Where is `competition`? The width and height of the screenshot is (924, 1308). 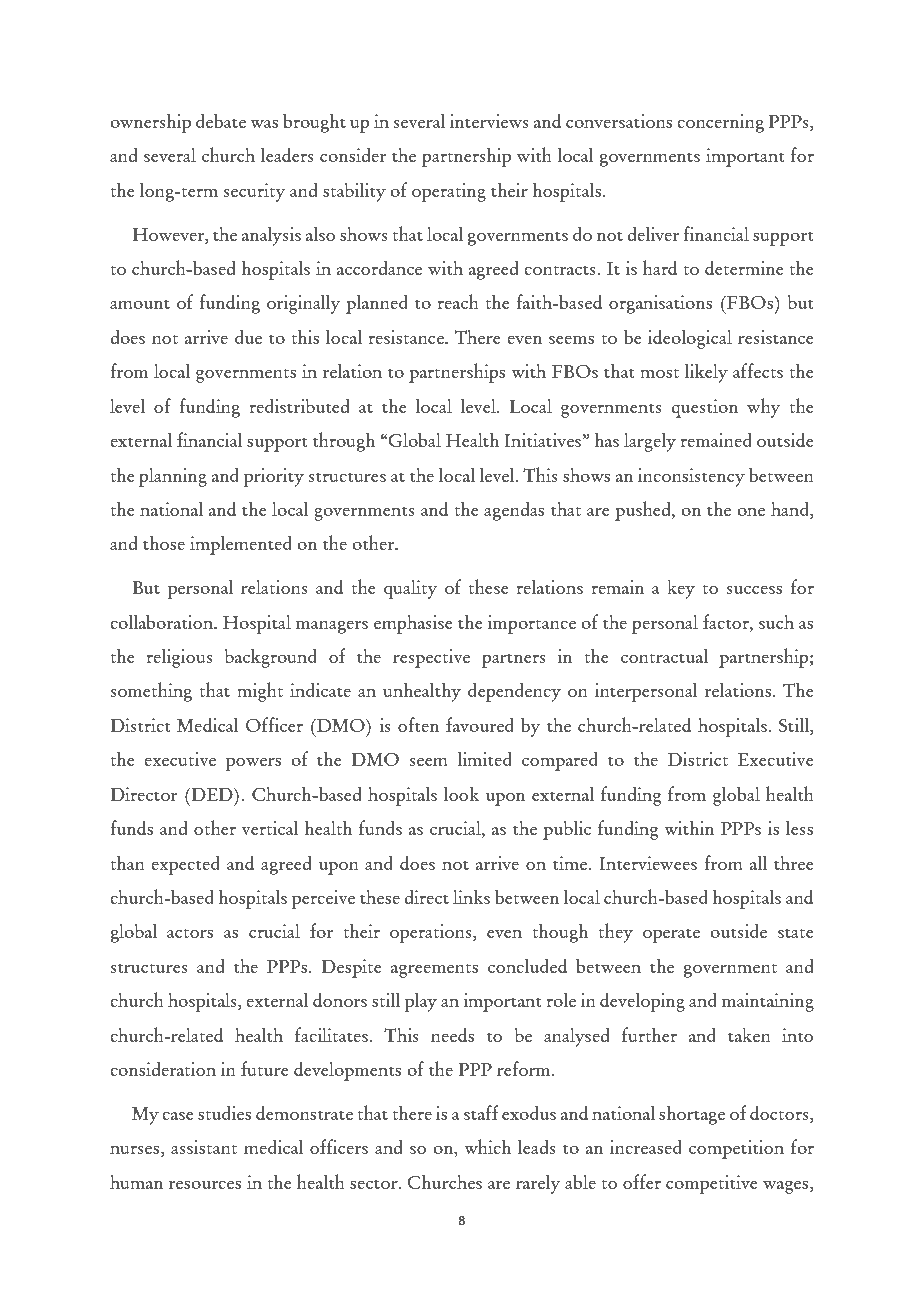
competition is located at coordinates (736, 1149).
